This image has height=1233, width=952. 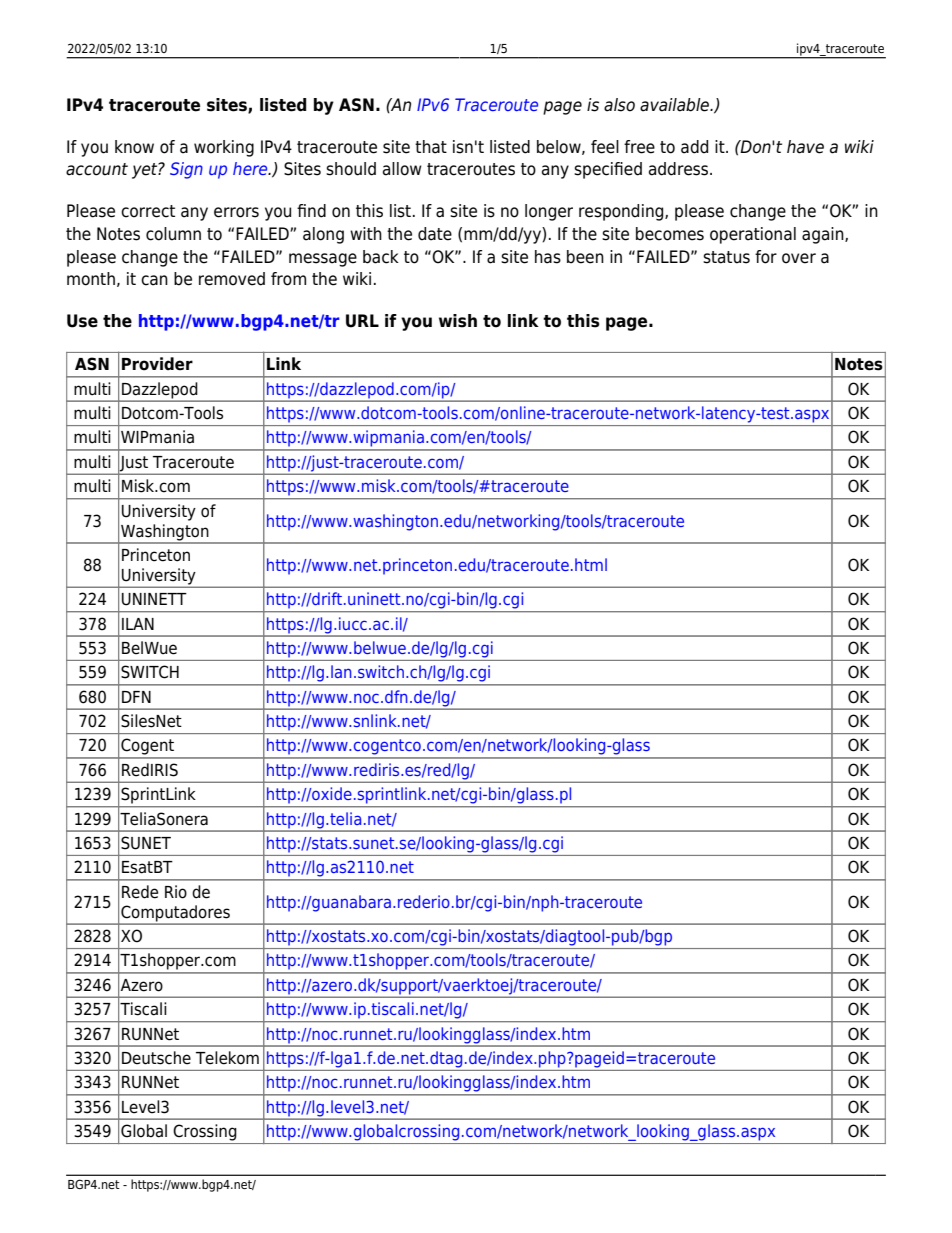 What do you see at coordinates (805, 147) in the image?
I see `have` at bounding box center [805, 147].
